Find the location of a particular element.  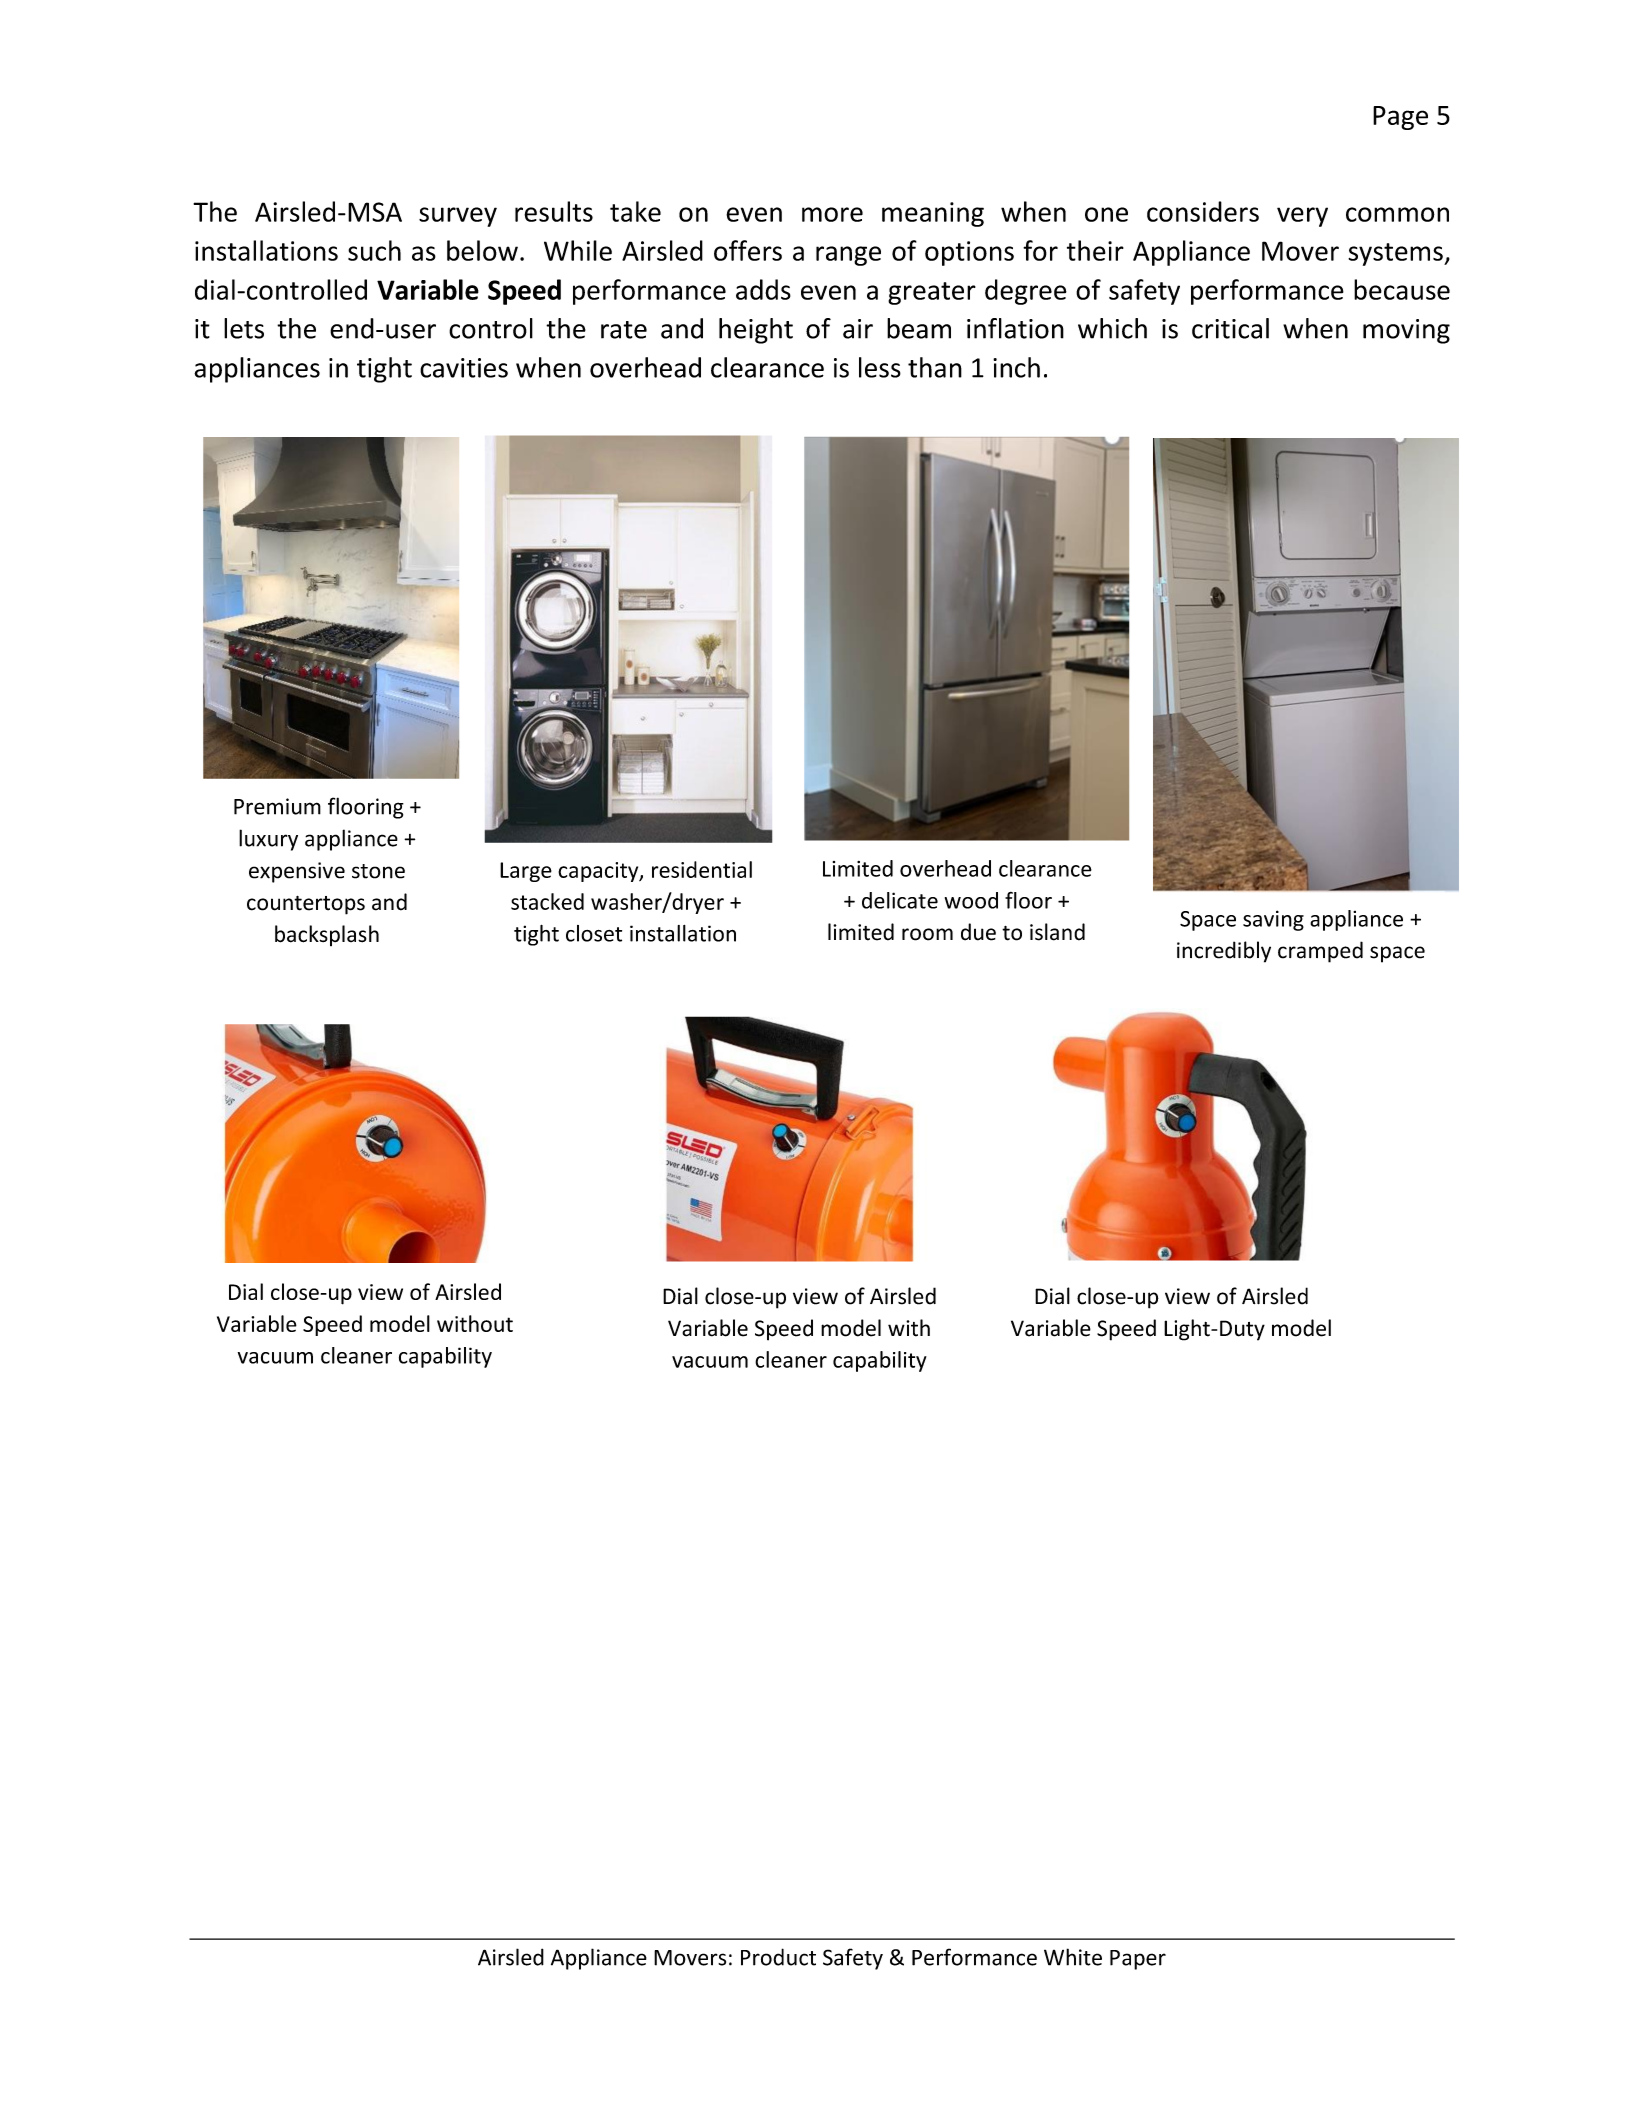

Paper is located at coordinates (1138, 1960).
